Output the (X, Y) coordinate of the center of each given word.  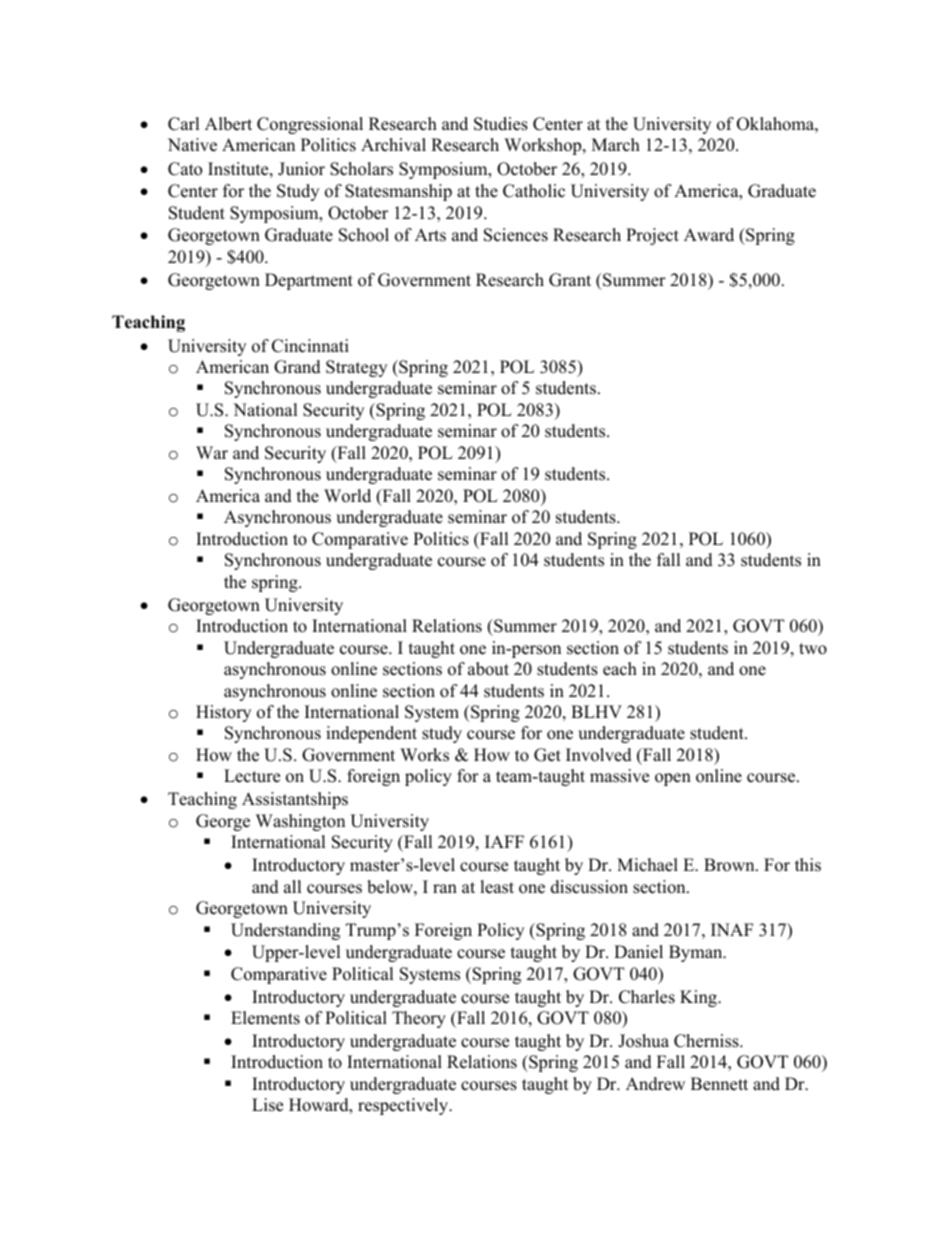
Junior (301, 169)
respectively (404, 1106)
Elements (265, 1018)
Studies (501, 124)
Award (709, 235)
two (813, 649)
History (223, 713)
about (488, 669)
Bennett (719, 1084)
